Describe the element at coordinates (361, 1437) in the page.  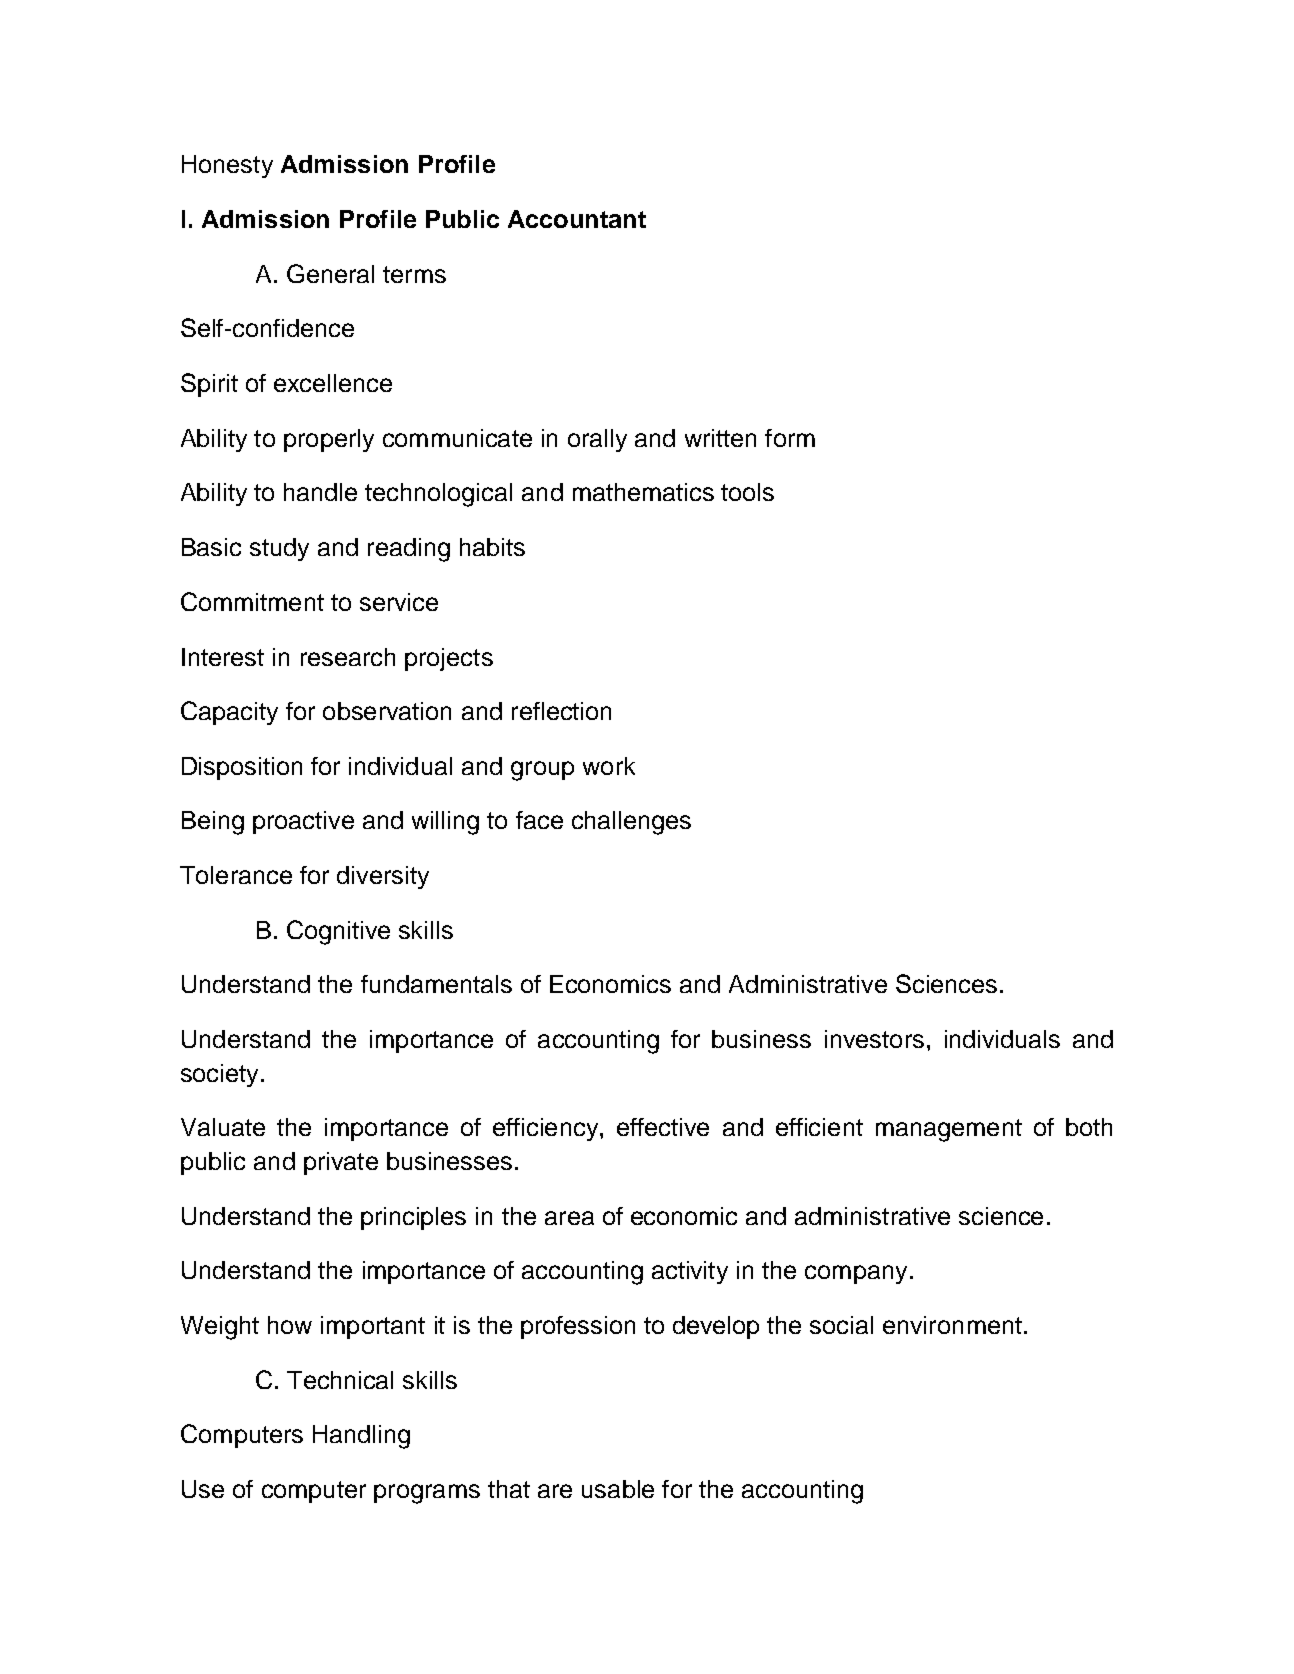
I see `Handling` at that location.
